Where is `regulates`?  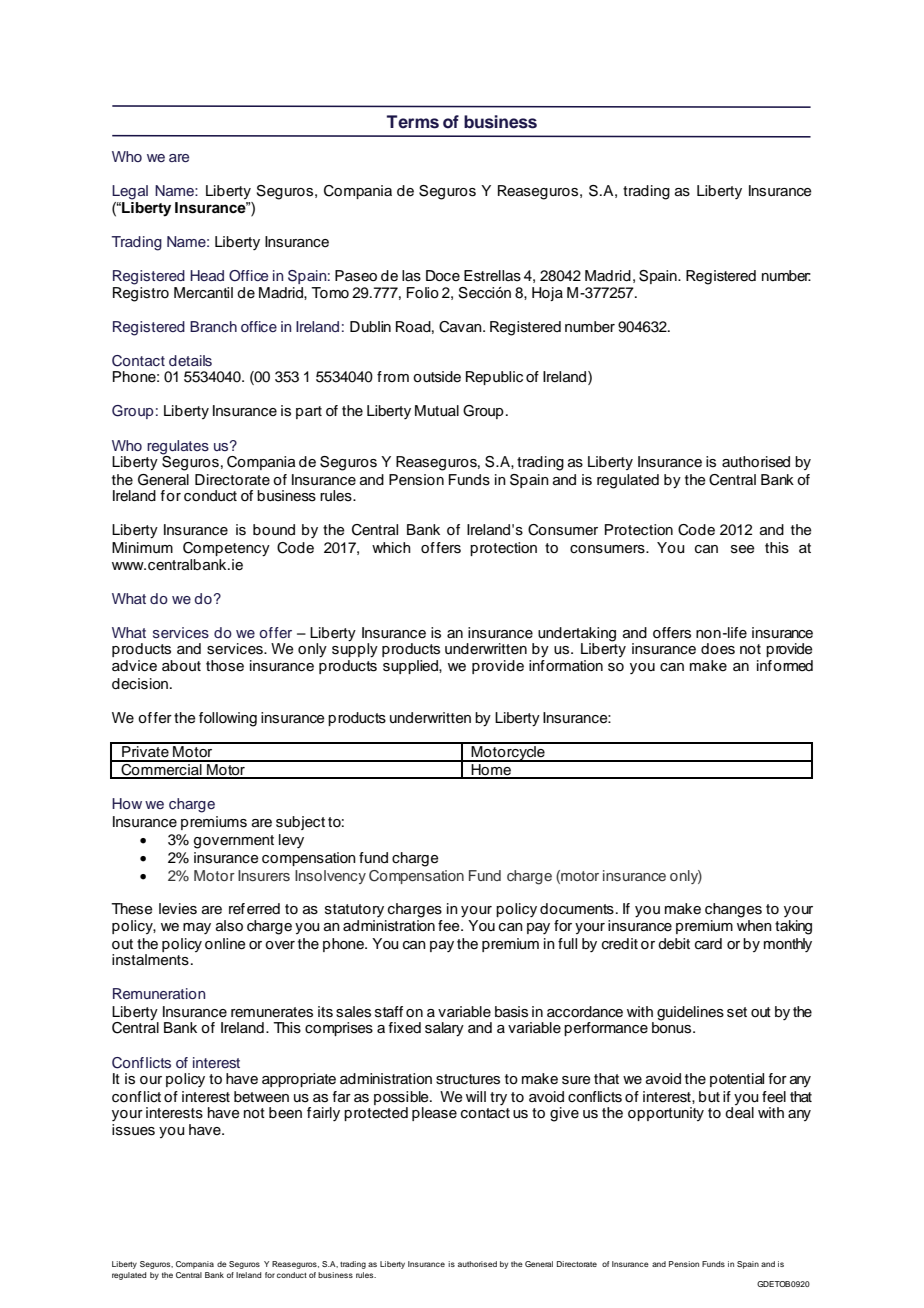
regulates is located at coordinates (178, 448).
